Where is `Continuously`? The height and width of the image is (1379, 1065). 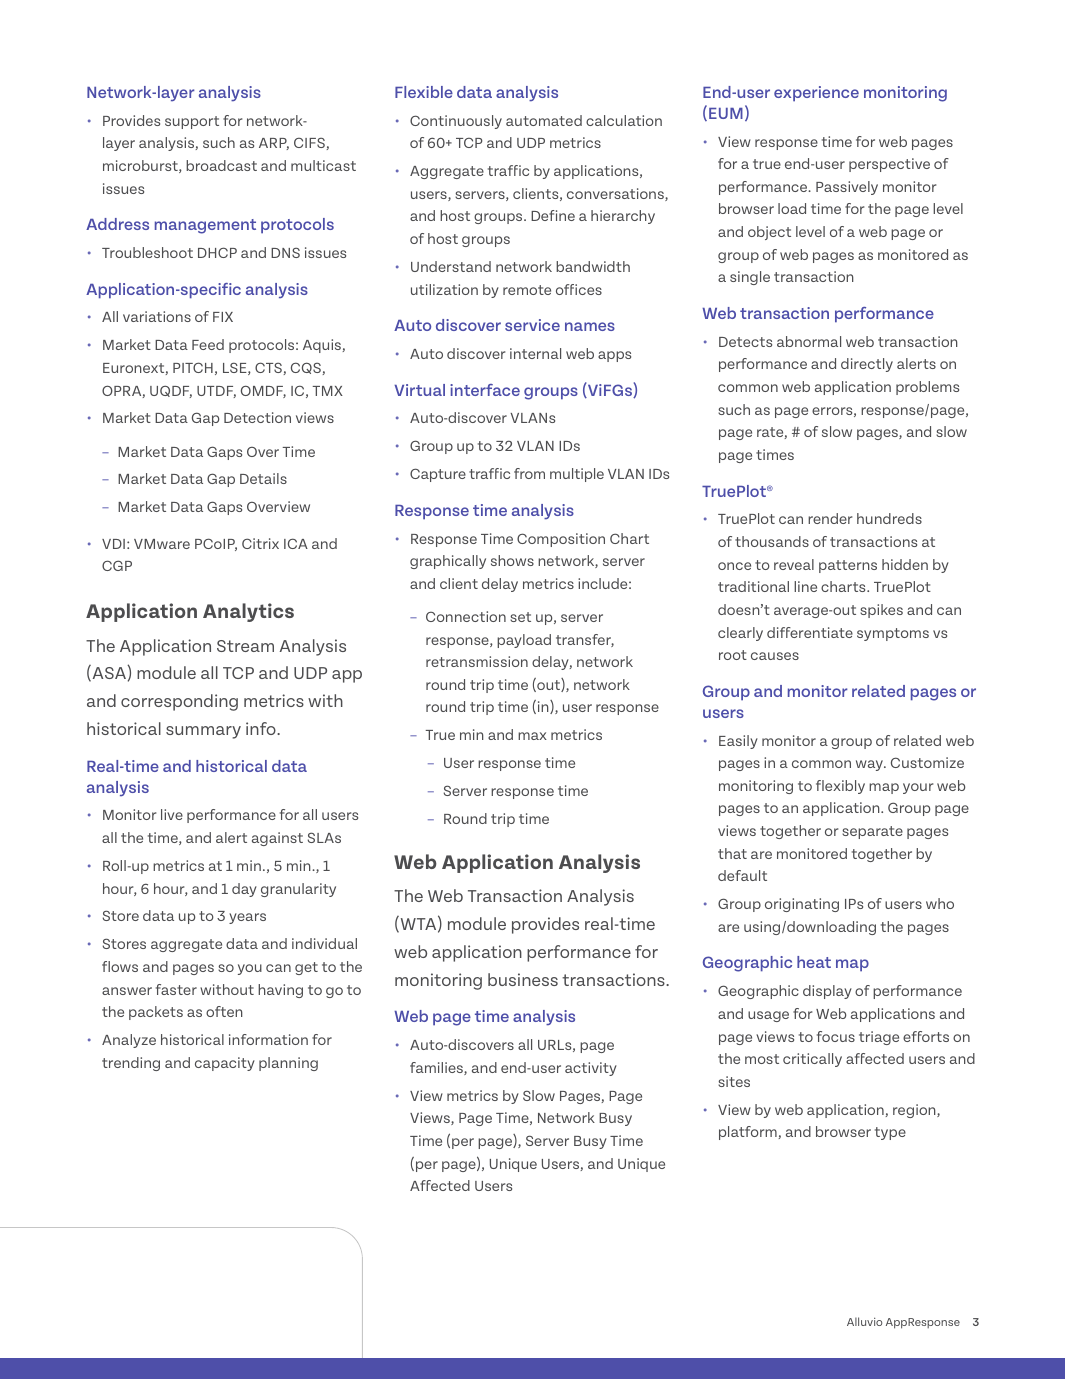
Continuously is located at coordinates (456, 122).
